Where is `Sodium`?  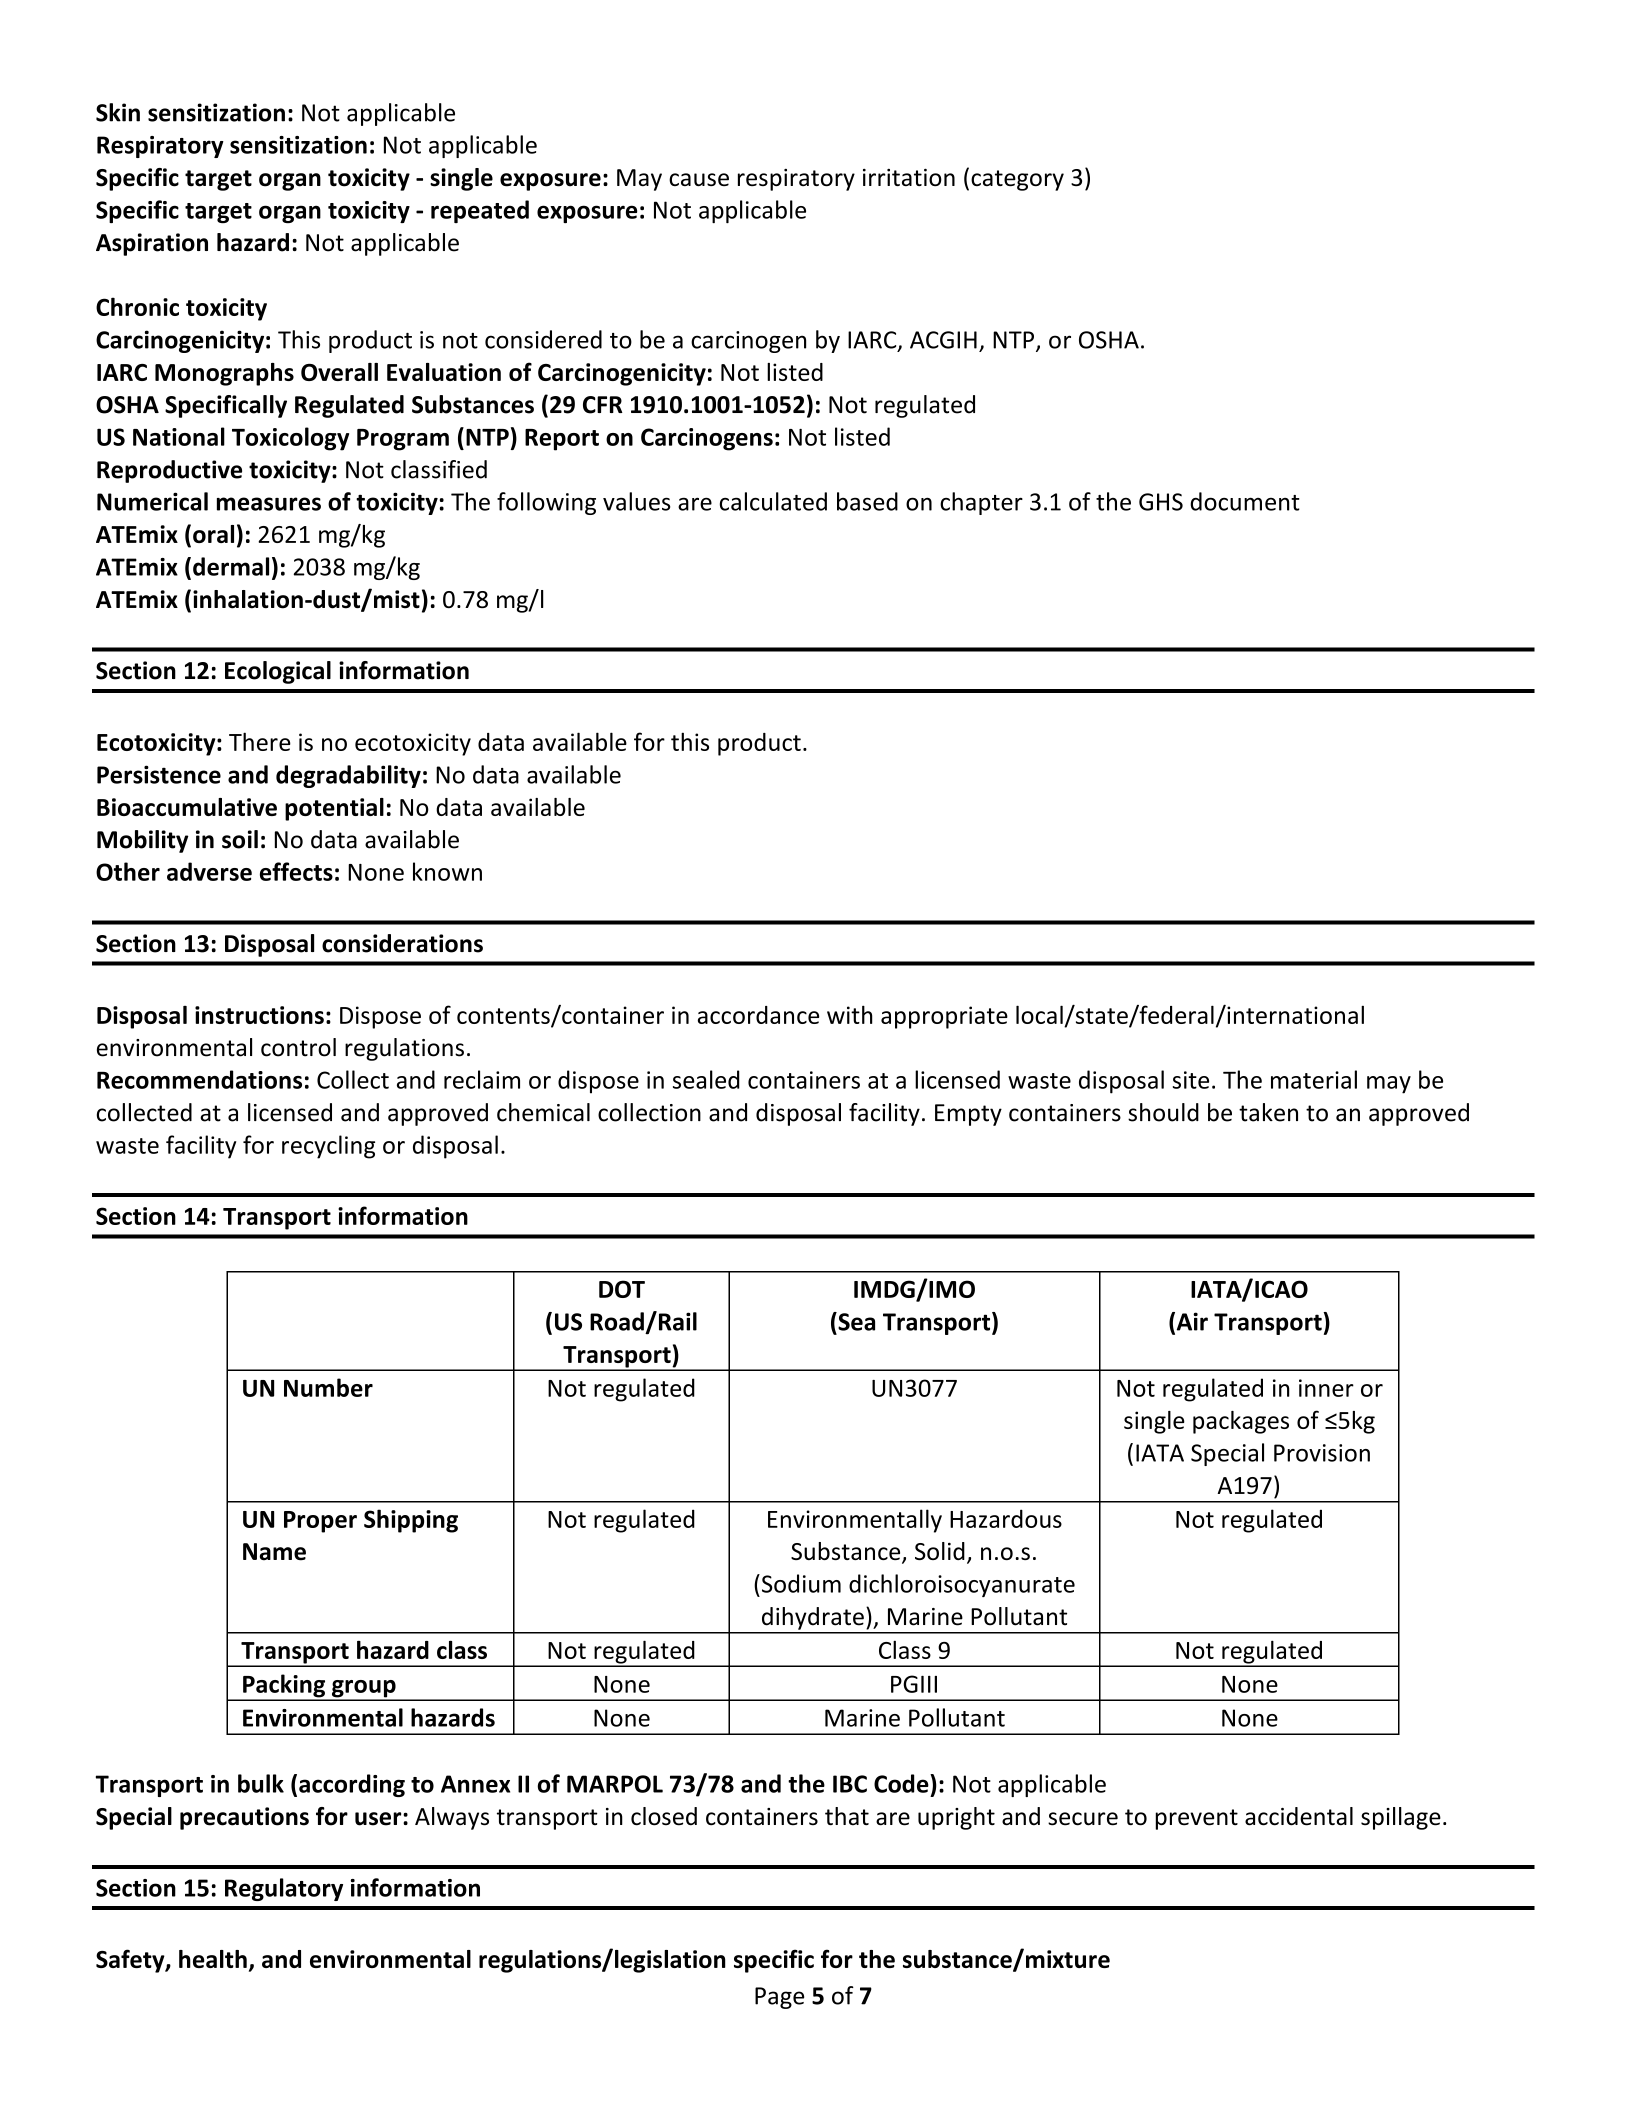
Sodium is located at coordinates (800, 1583).
